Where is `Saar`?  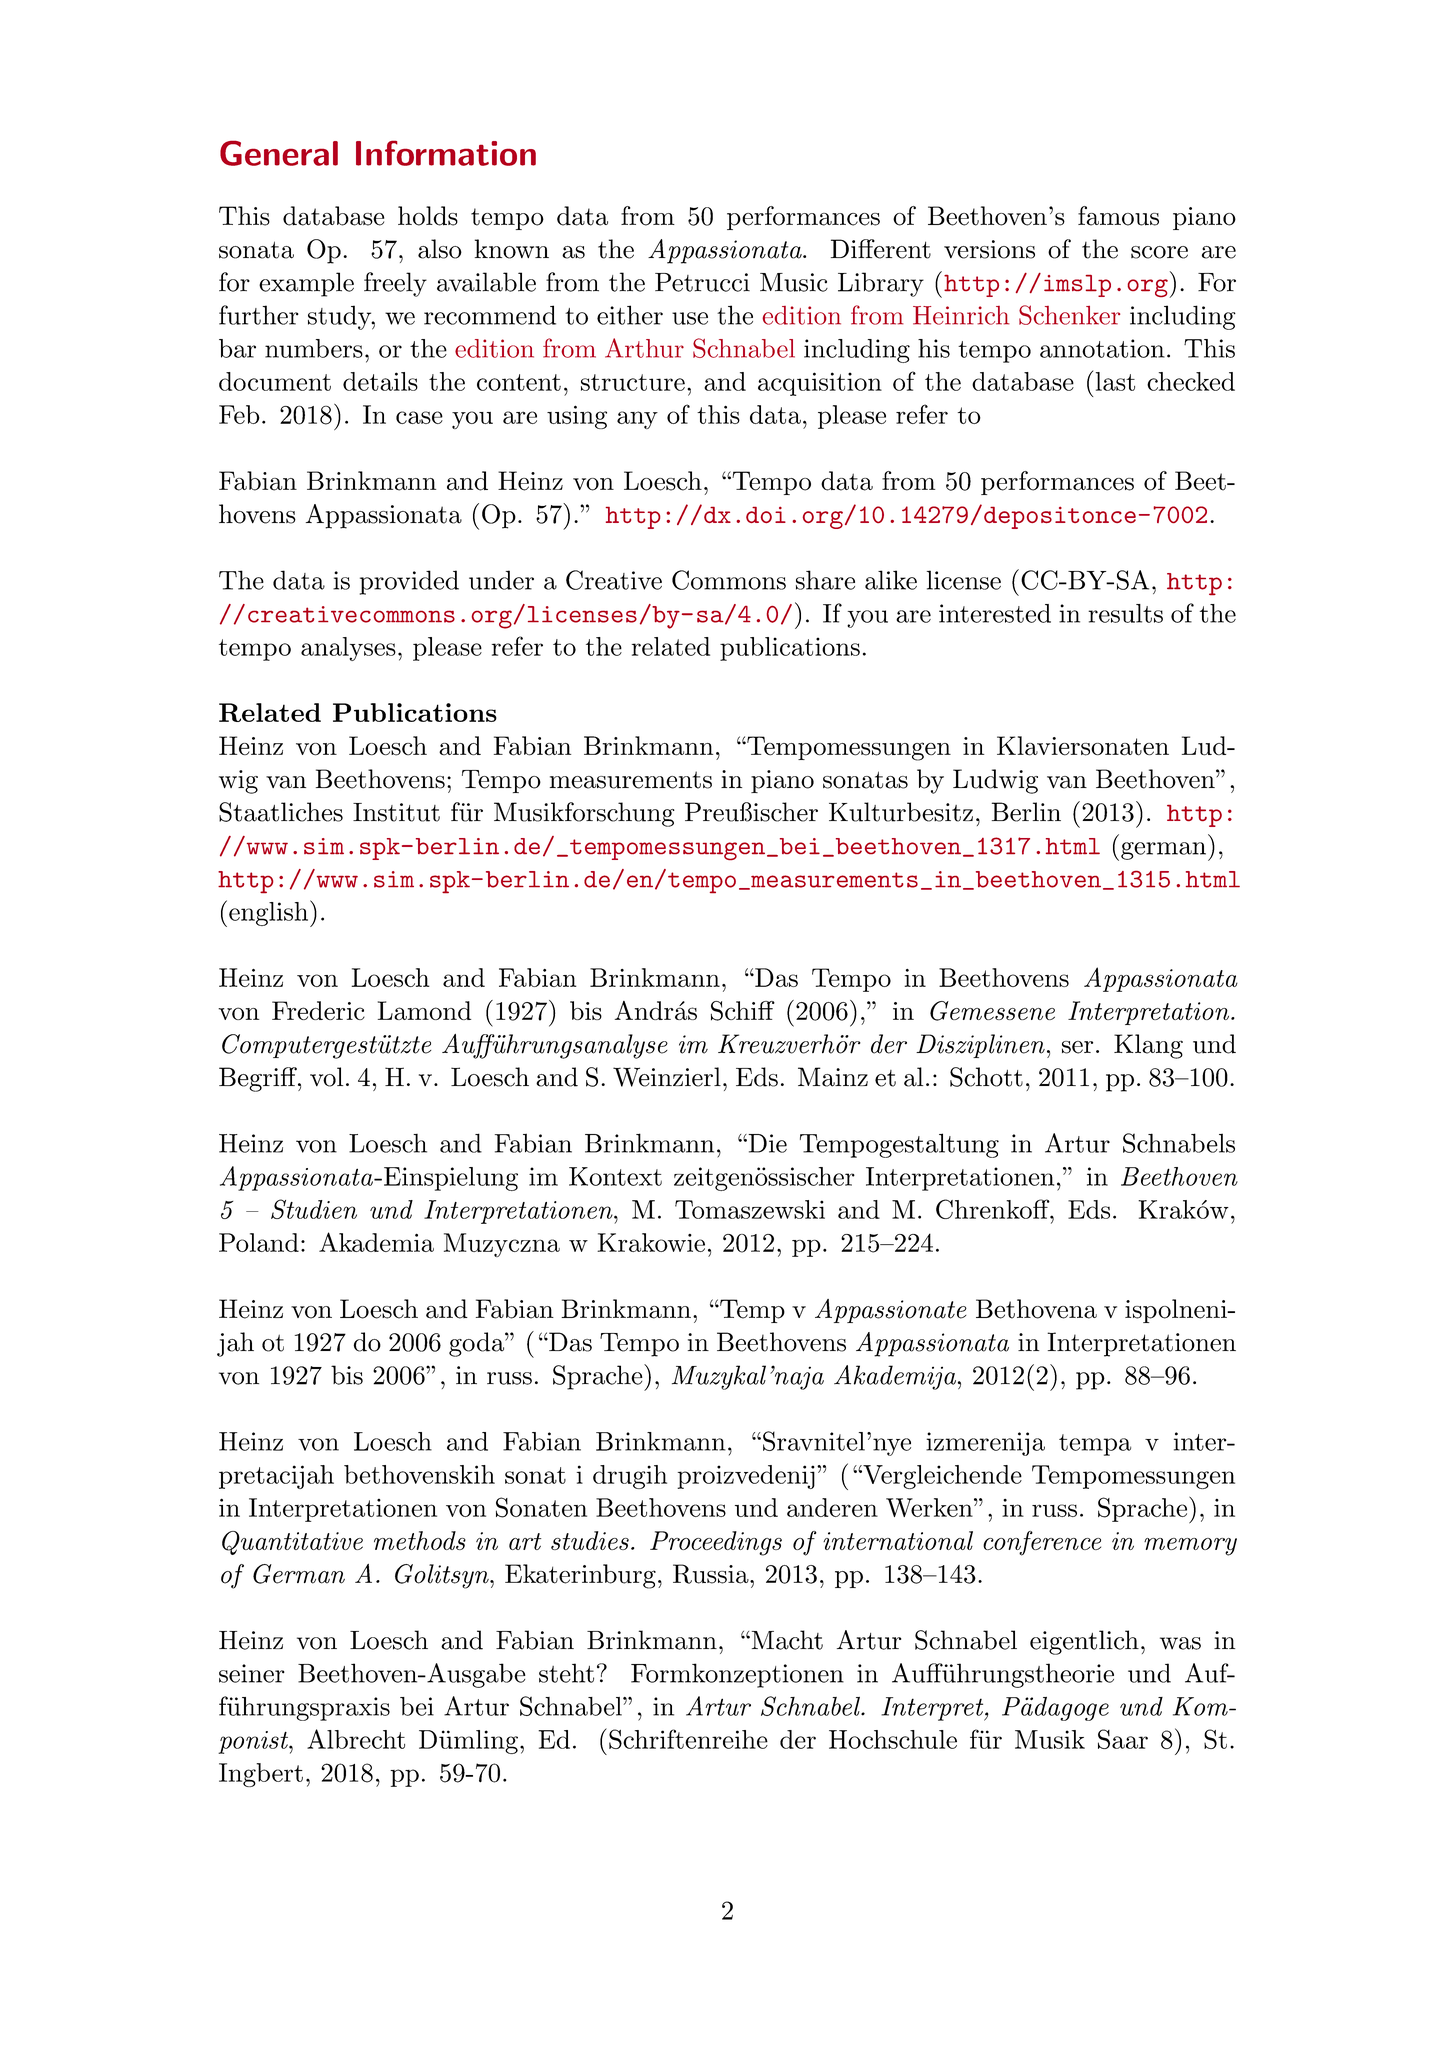
Saar is located at coordinates (1123, 1739).
